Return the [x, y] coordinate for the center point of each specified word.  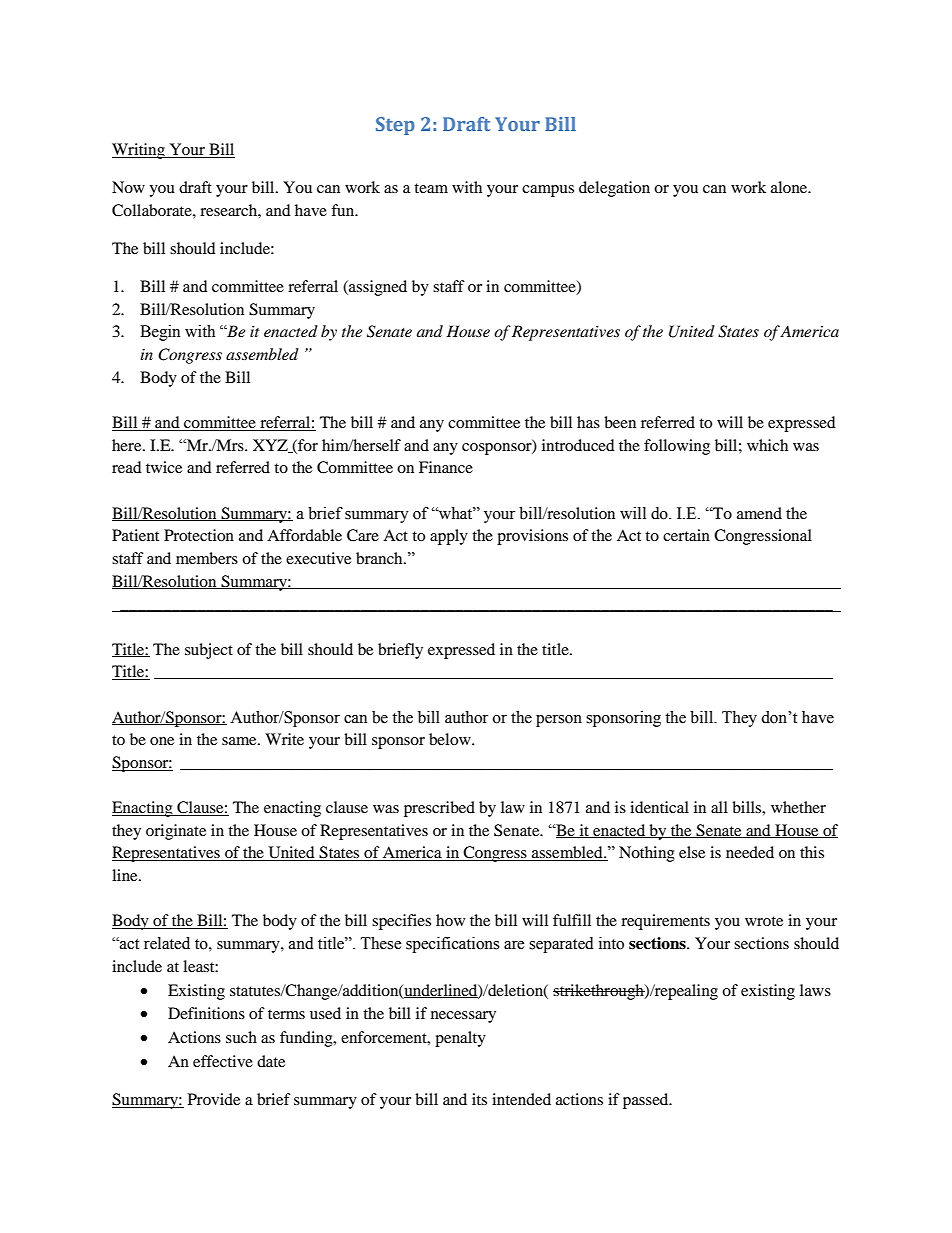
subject [209, 651]
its [479, 1099]
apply [449, 537]
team [431, 188]
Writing [139, 151]
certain [686, 535]
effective [223, 1061]
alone [790, 187]
